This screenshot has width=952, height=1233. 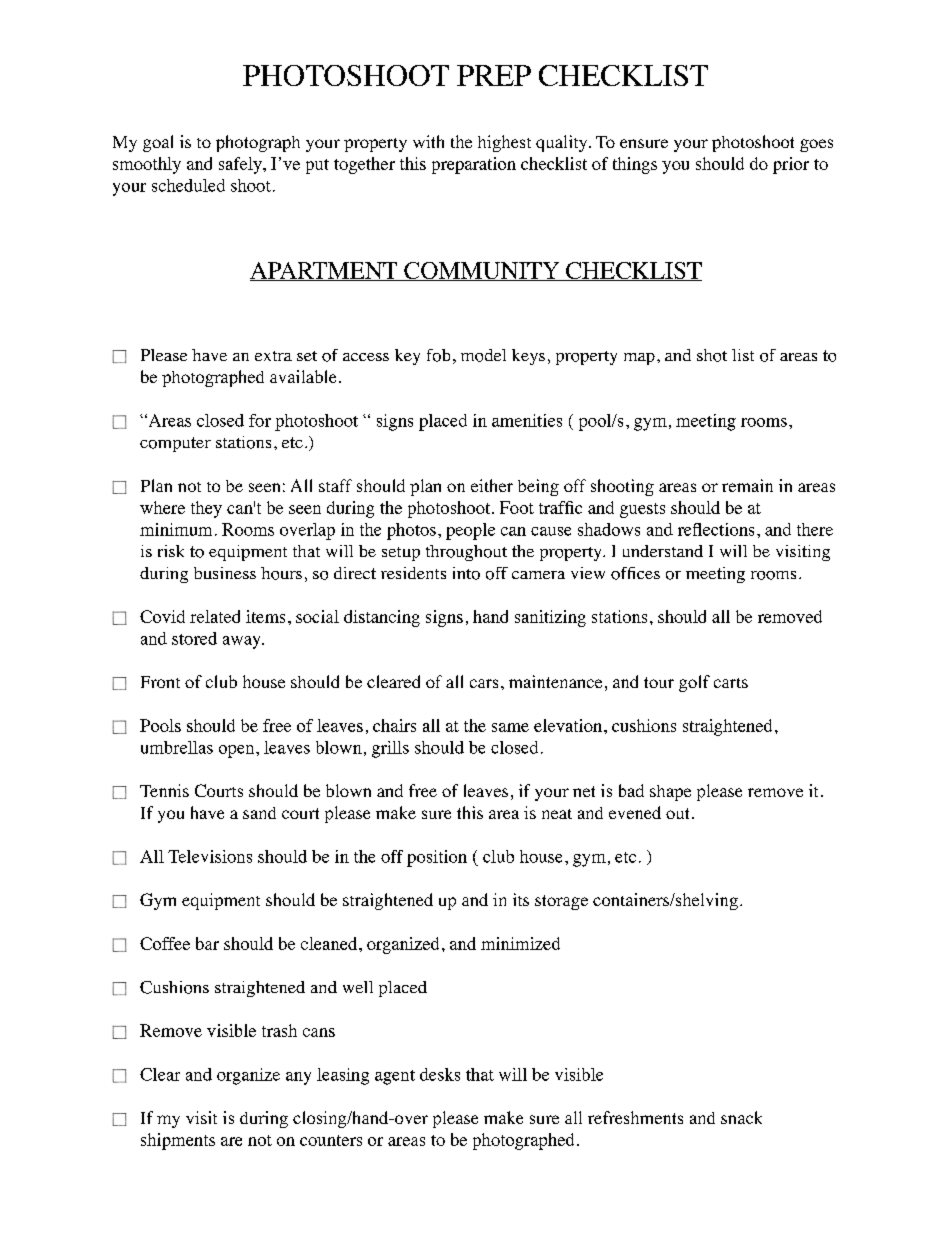 What do you see at coordinates (484, 683) in the screenshot?
I see `cars` at bounding box center [484, 683].
